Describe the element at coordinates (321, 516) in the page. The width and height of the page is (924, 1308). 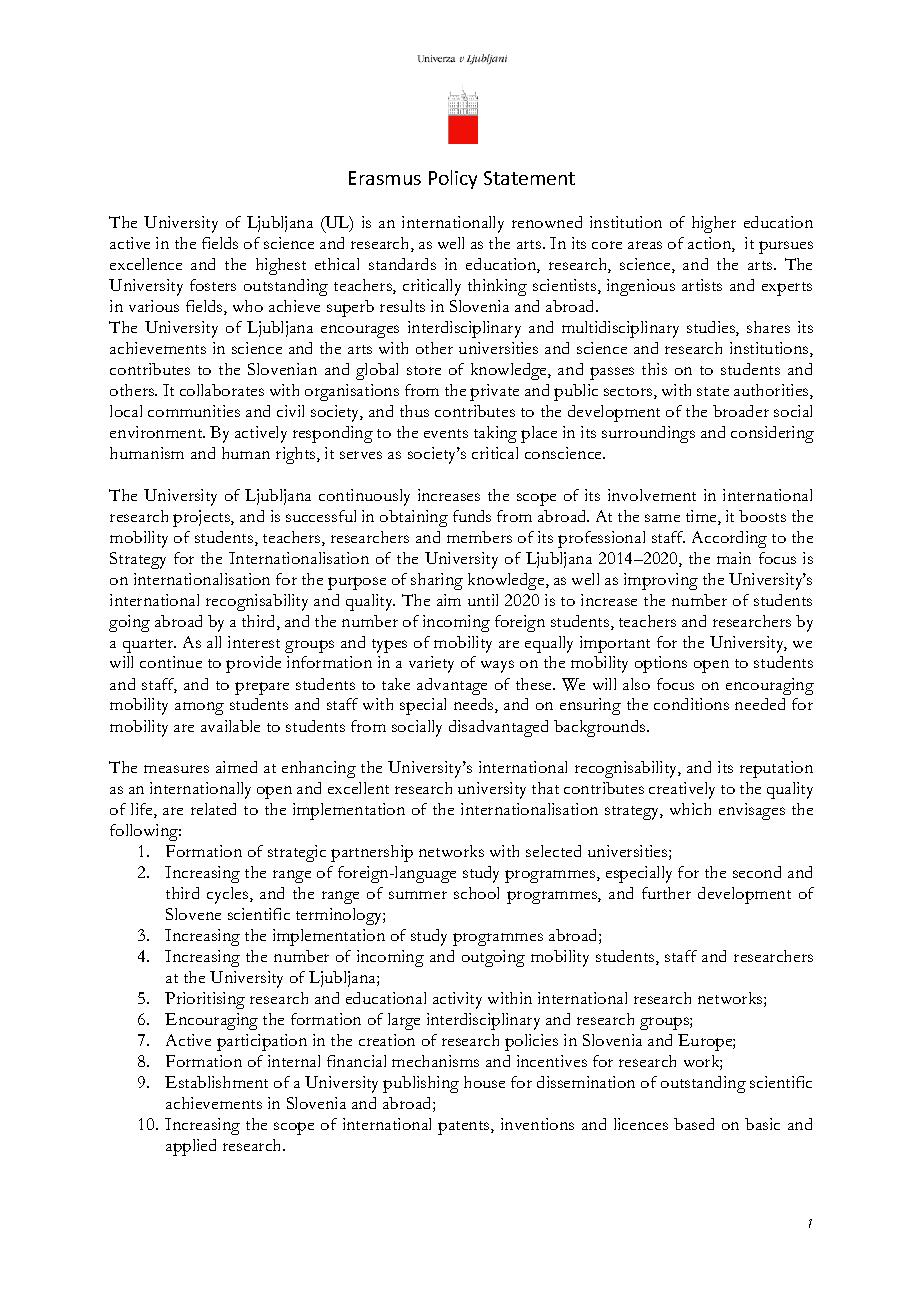
I see `successful` at that location.
